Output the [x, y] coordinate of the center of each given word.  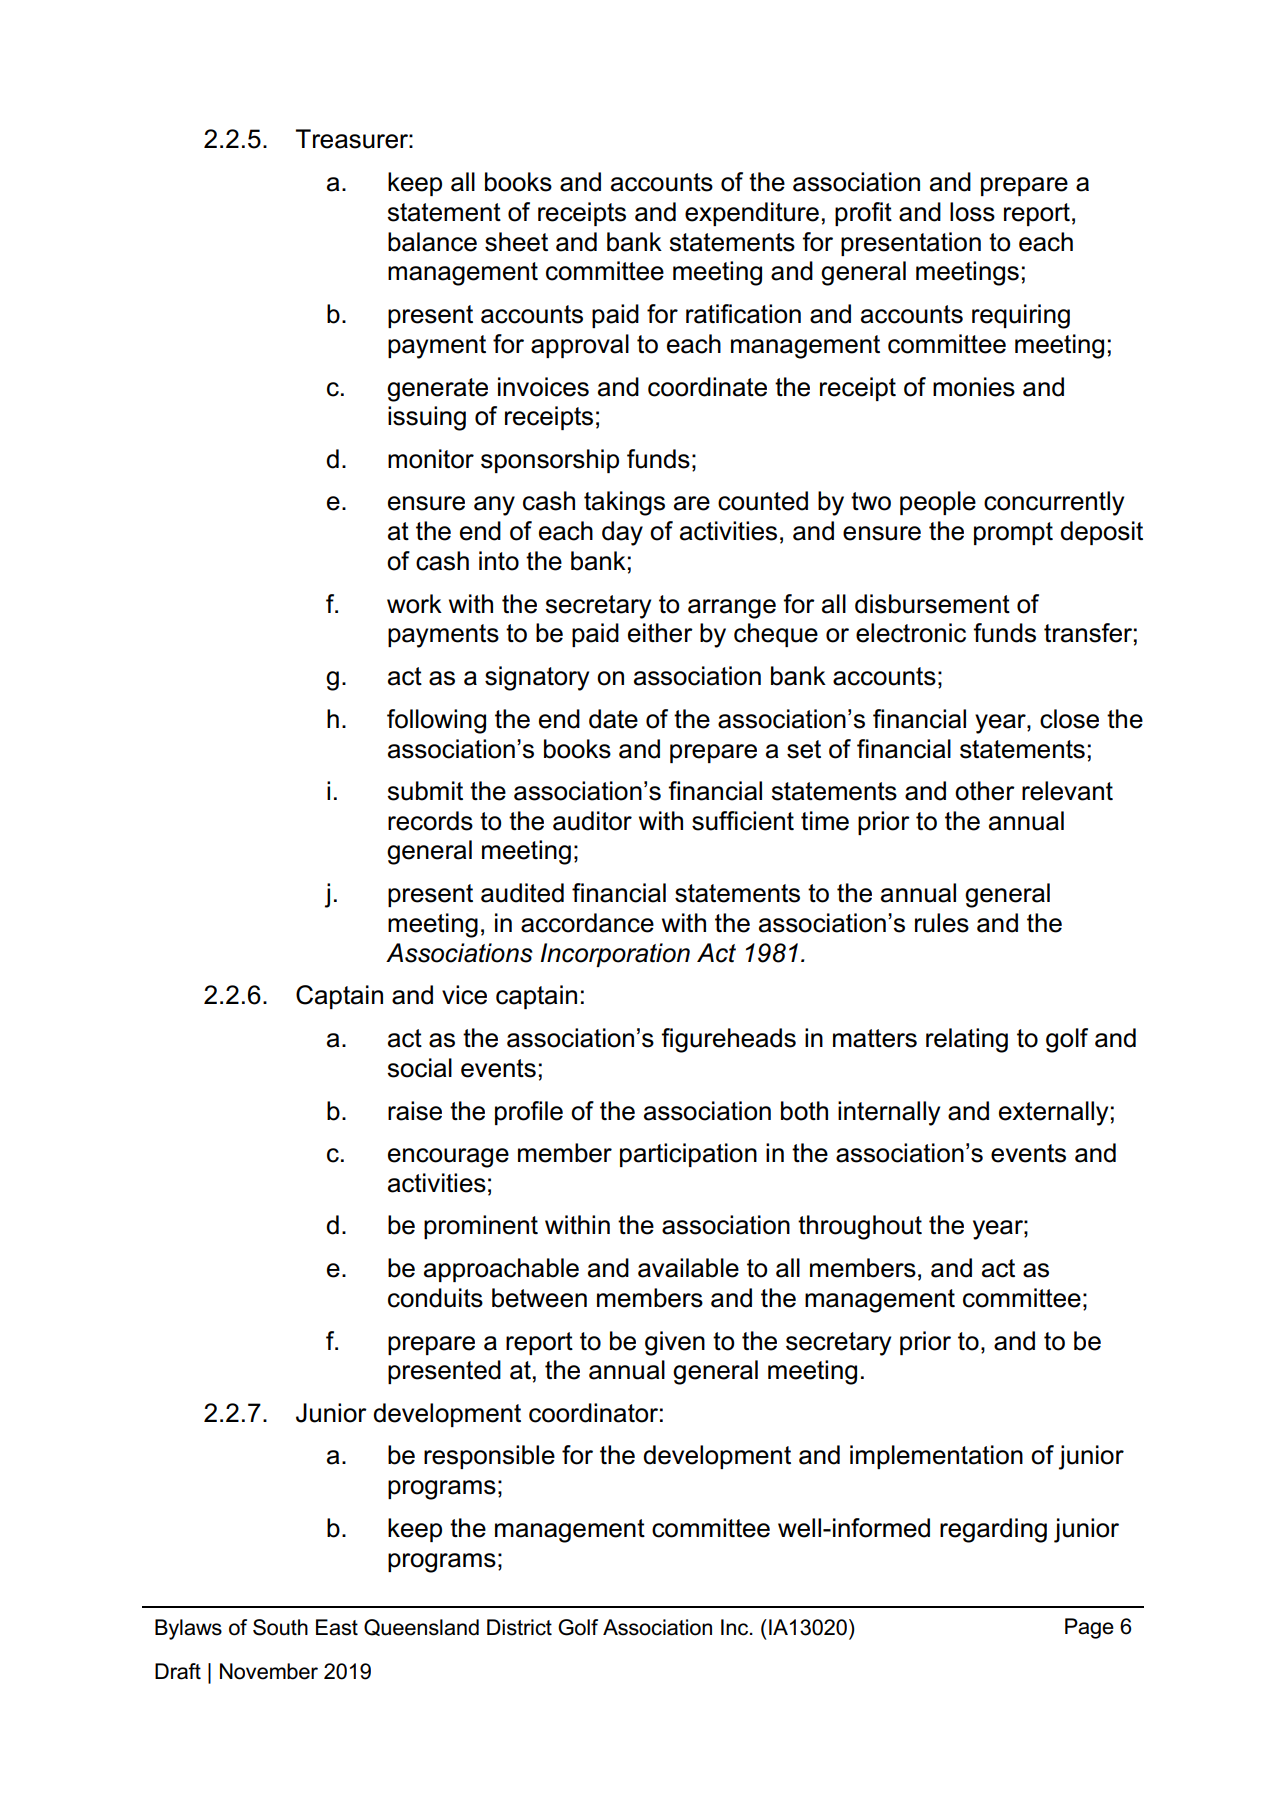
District [519, 1627]
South [280, 1627]
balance [432, 242]
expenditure [752, 214]
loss [972, 212]
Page [1089, 1628]
